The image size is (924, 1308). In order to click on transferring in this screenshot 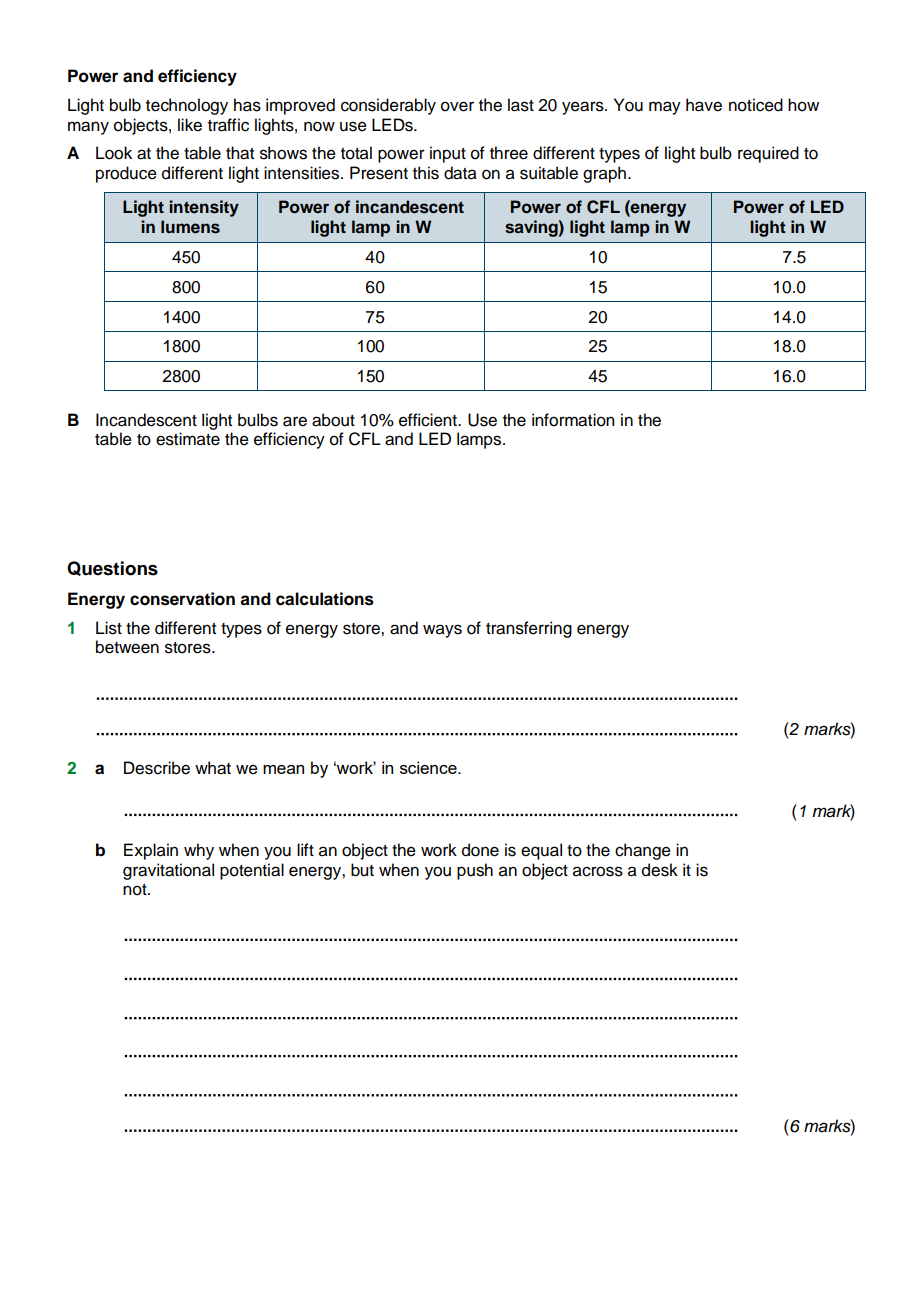, I will do `click(529, 629)`.
